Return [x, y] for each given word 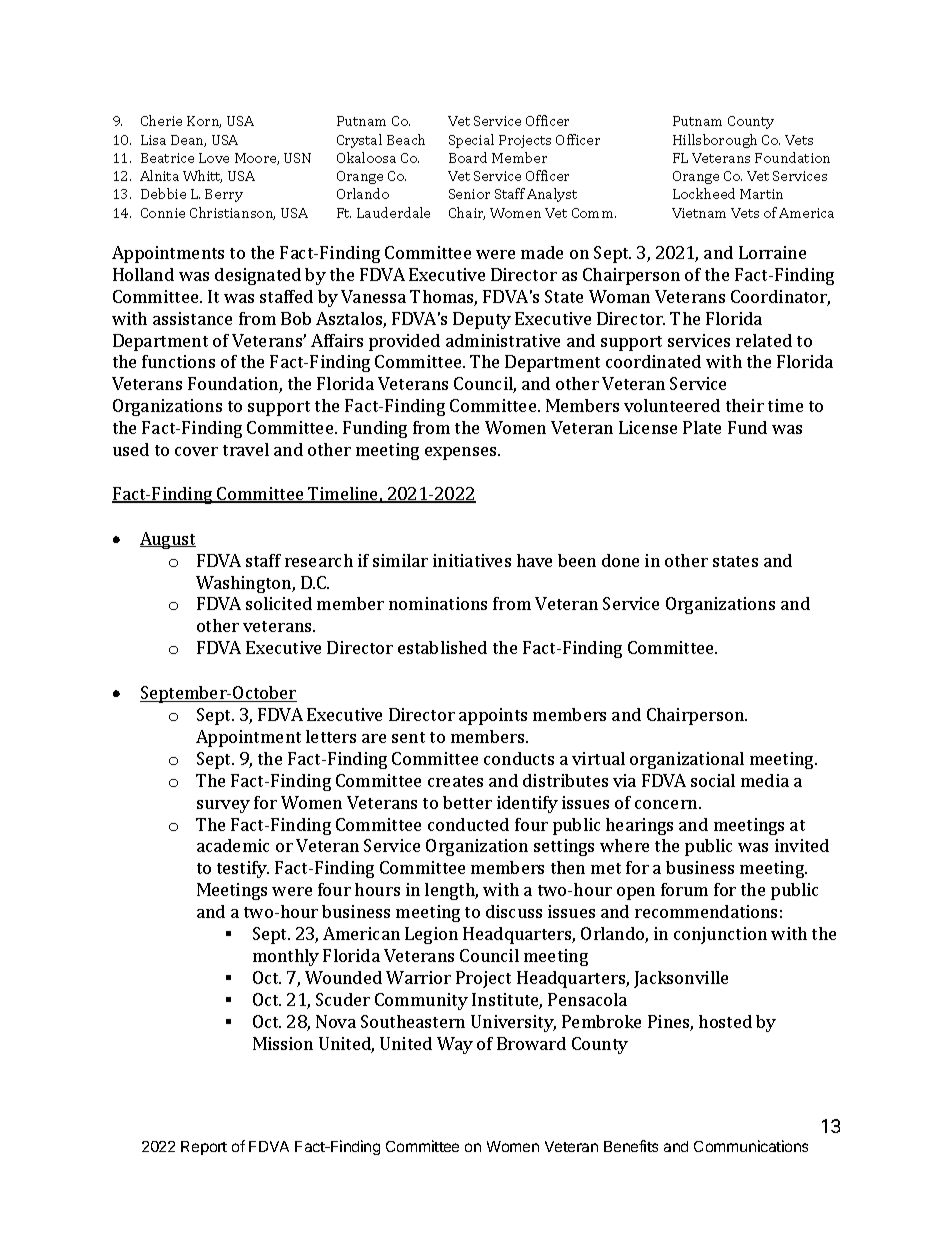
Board [468, 157]
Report [204, 1148]
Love [214, 158]
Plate [702, 427]
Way [455, 1045]
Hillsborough [715, 141]
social [713, 780]
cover [196, 451]
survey [223, 806]
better [467, 802]
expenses [462, 453]
